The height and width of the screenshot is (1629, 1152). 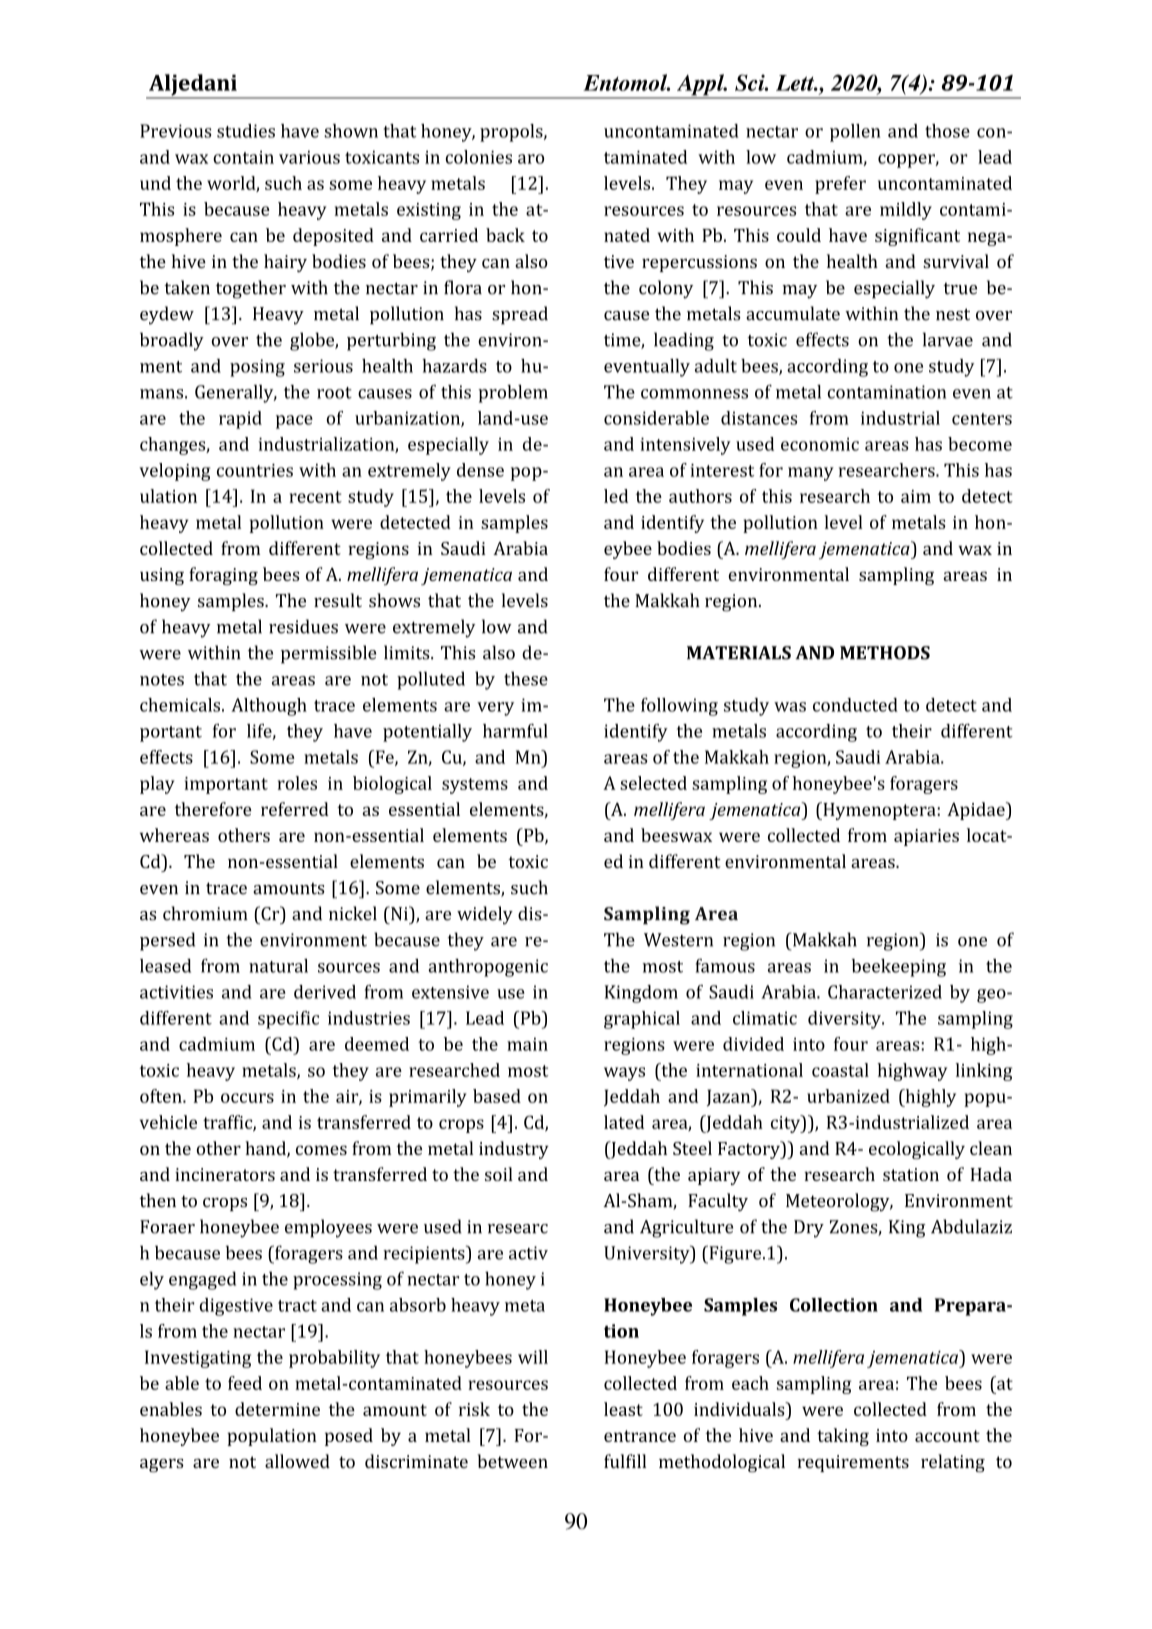 What do you see at coordinates (514, 1150) in the screenshot?
I see `industry` at bounding box center [514, 1150].
